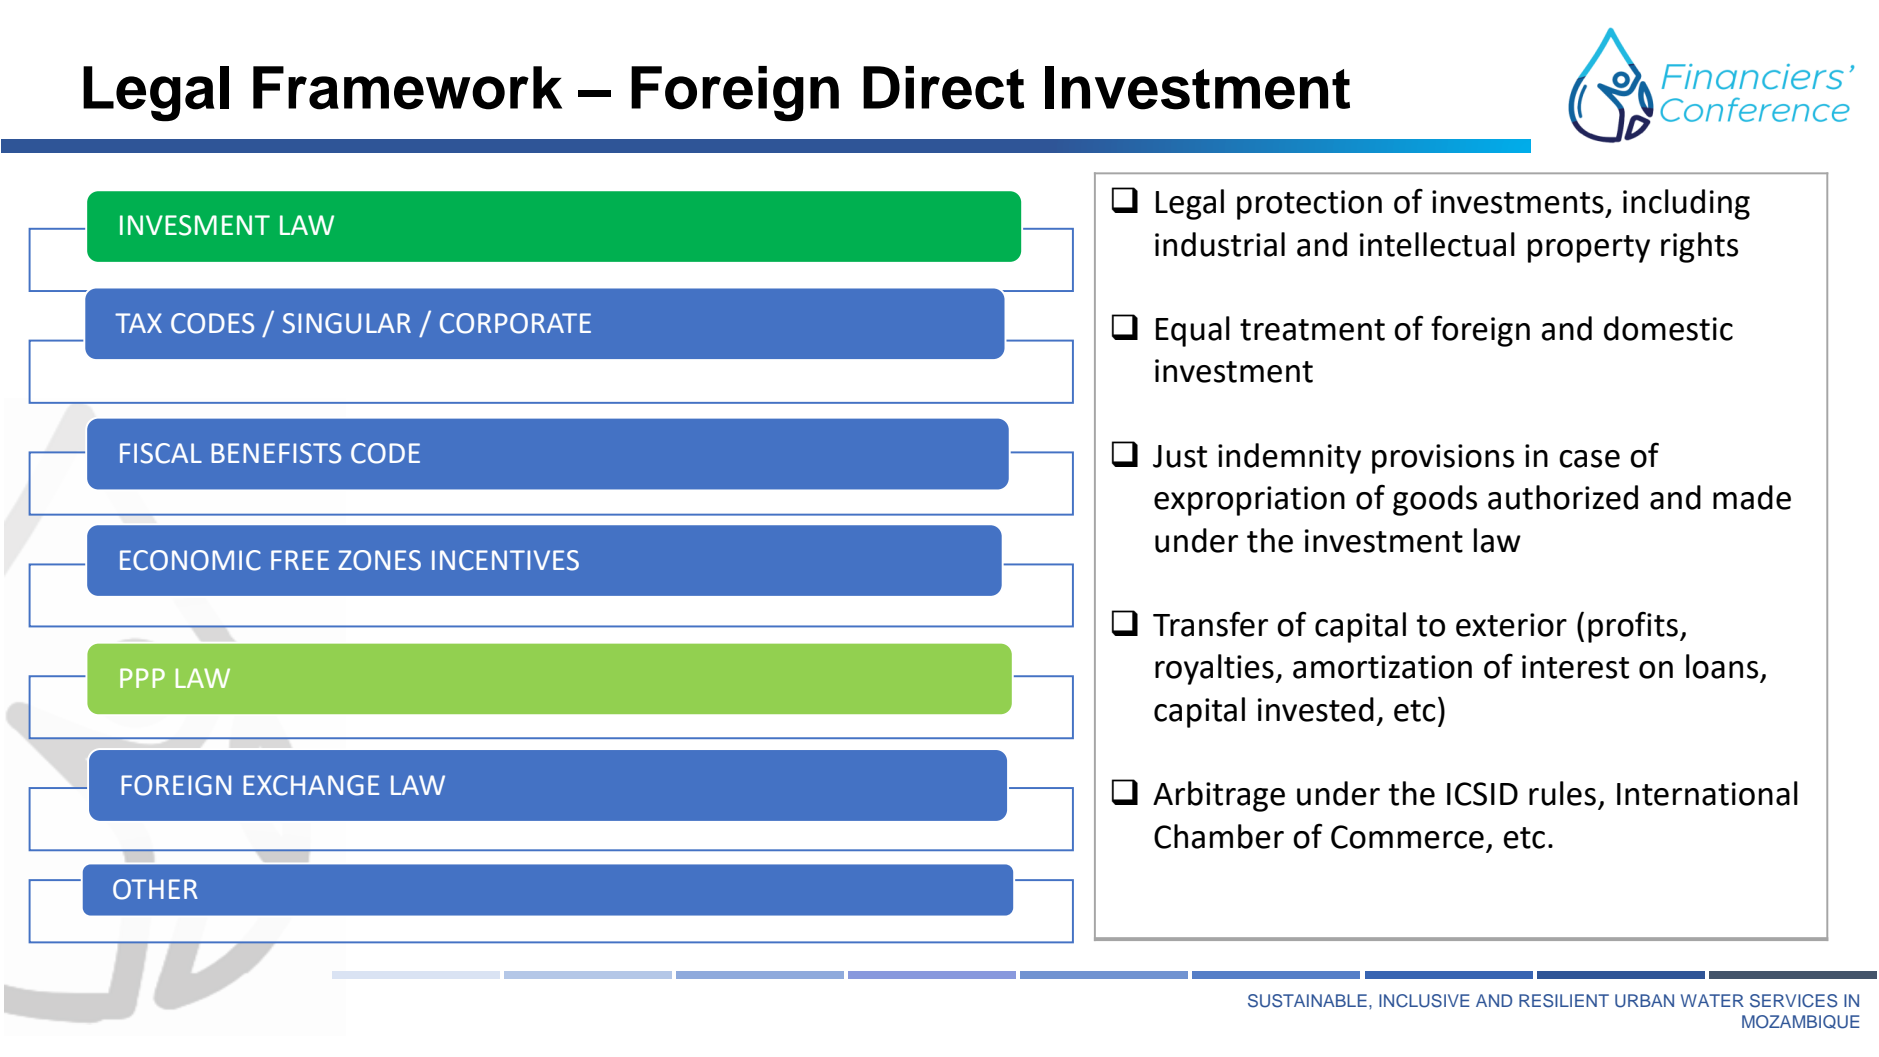 The width and height of the screenshot is (1879, 1057). I want to click on Just, so click(1180, 456).
